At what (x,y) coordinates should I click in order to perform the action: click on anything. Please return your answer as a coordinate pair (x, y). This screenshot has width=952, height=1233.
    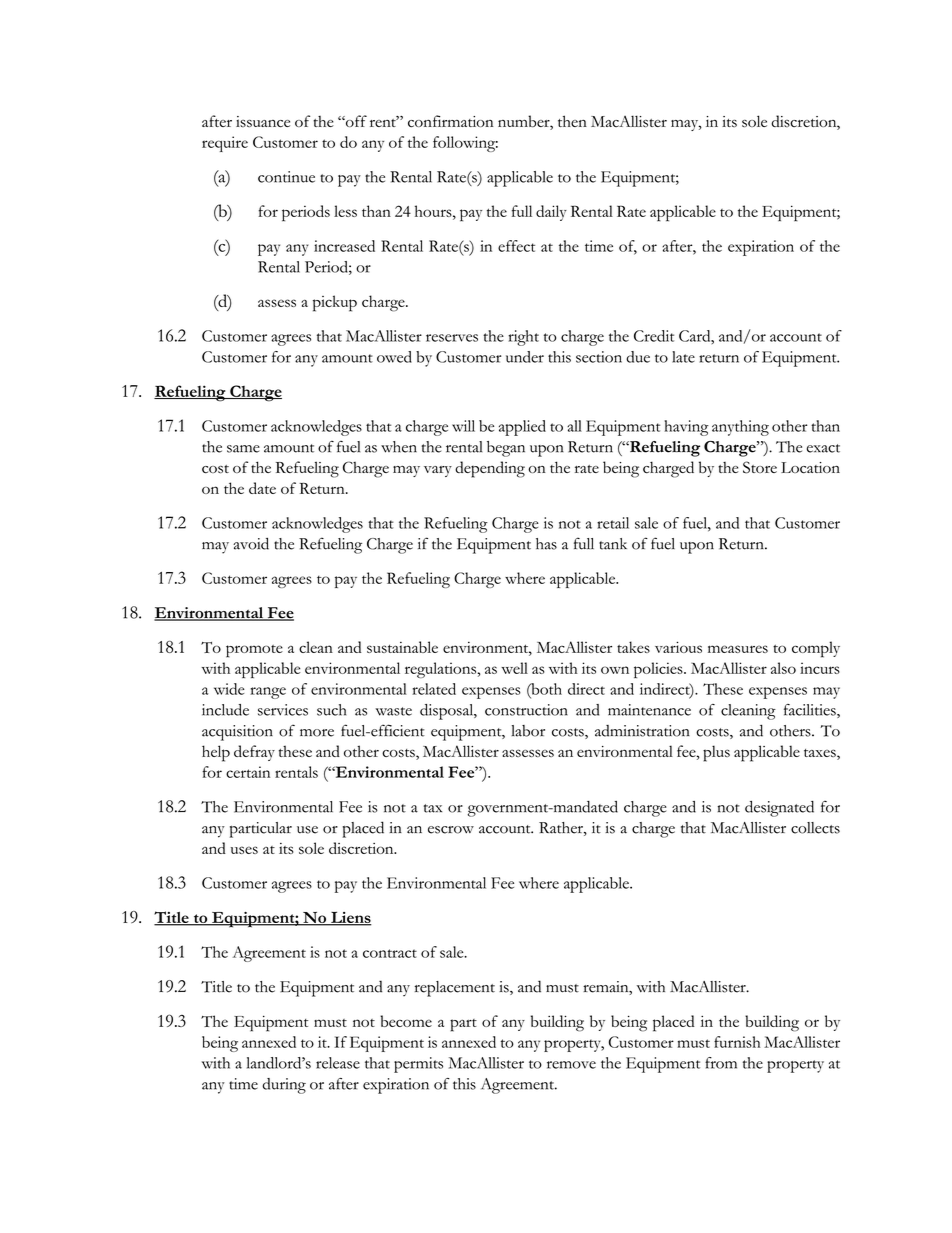
    Looking at the image, I should click on (740, 428).
